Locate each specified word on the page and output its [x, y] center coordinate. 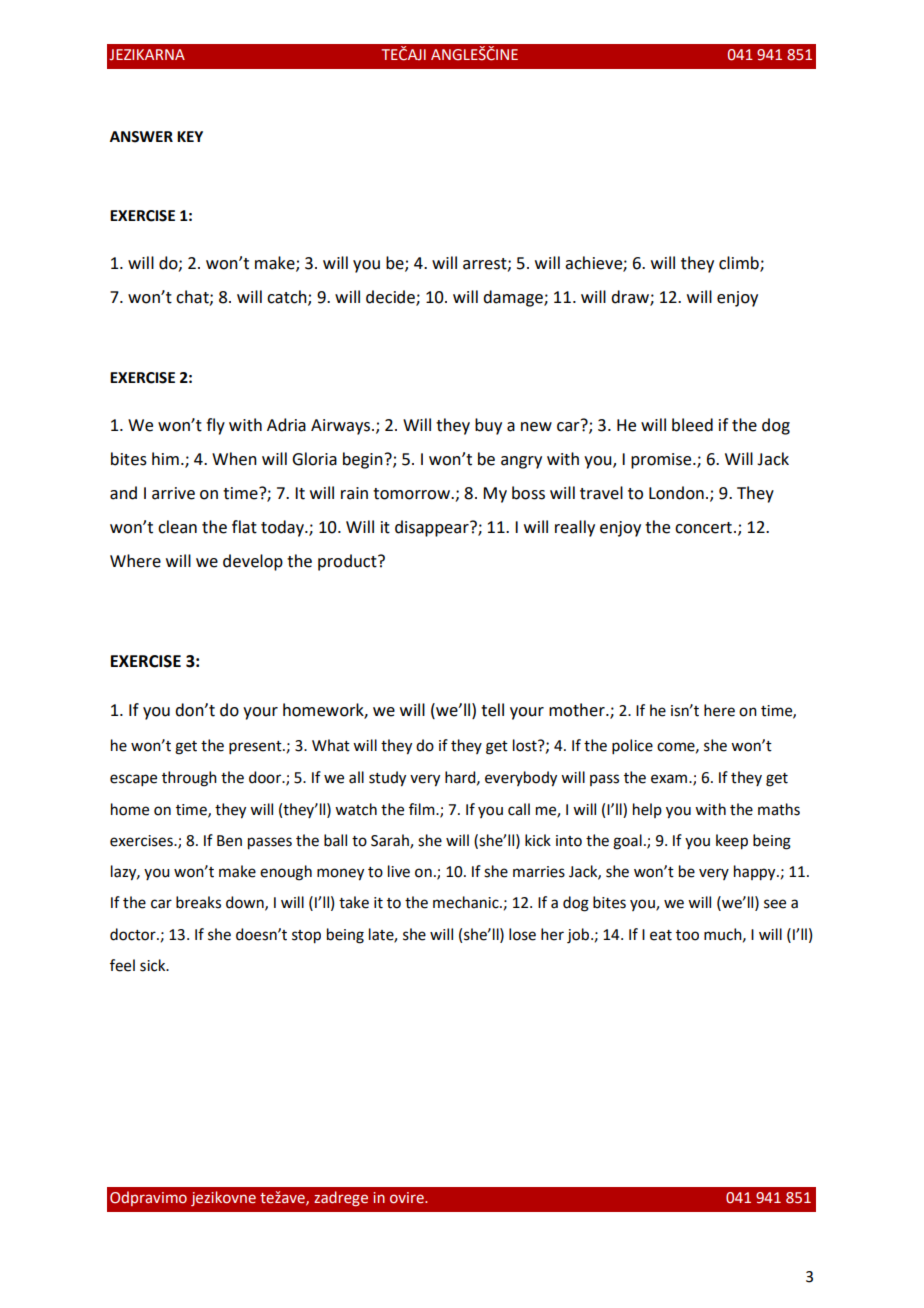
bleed [692, 425]
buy [488, 426]
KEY [190, 136]
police [632, 746]
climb [740, 263]
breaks [198, 902]
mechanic [467, 902]
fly [215, 426]
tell [492, 710]
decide [391, 298]
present [256, 747]
